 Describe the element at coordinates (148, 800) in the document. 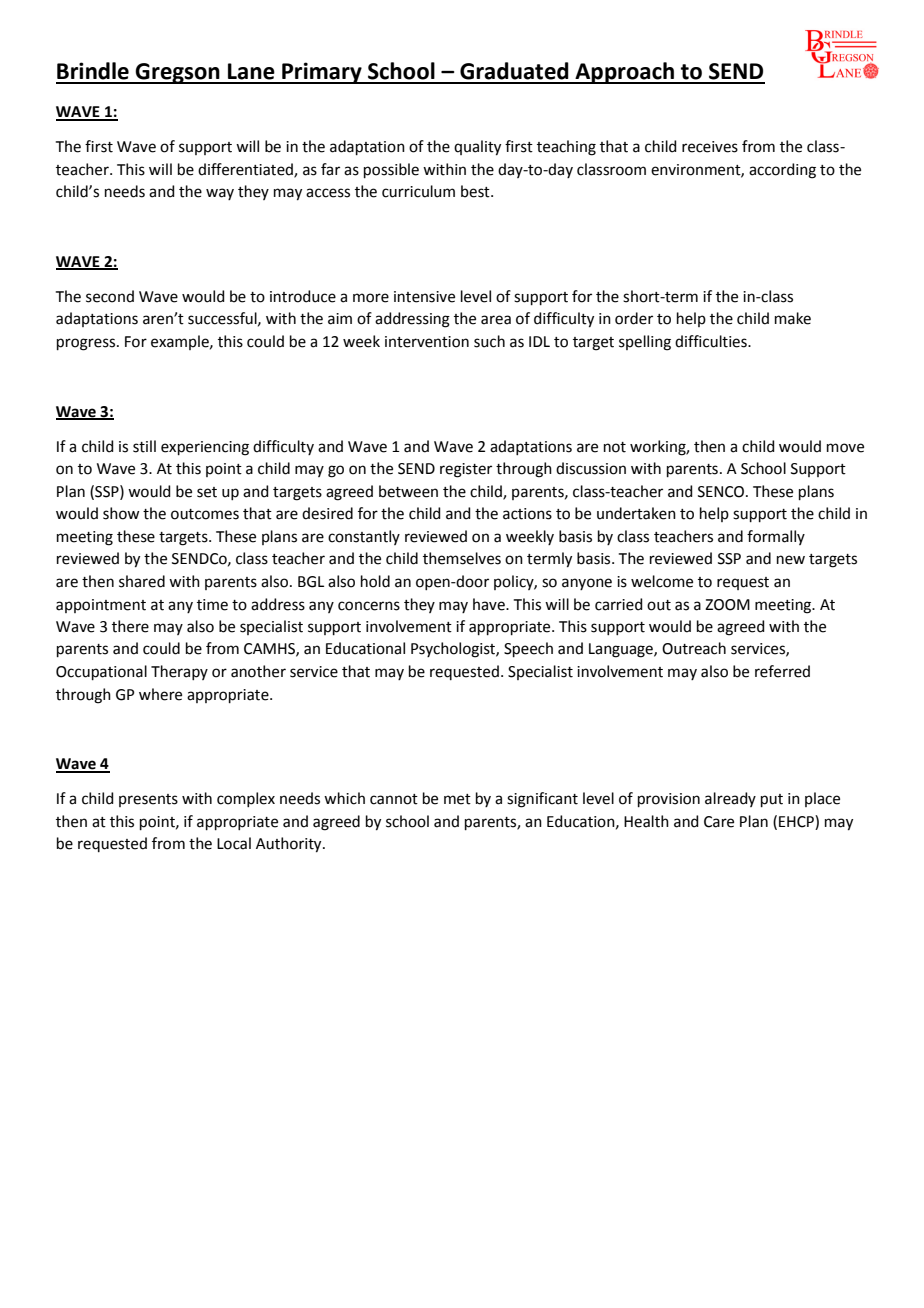

I see `presents` at that location.
